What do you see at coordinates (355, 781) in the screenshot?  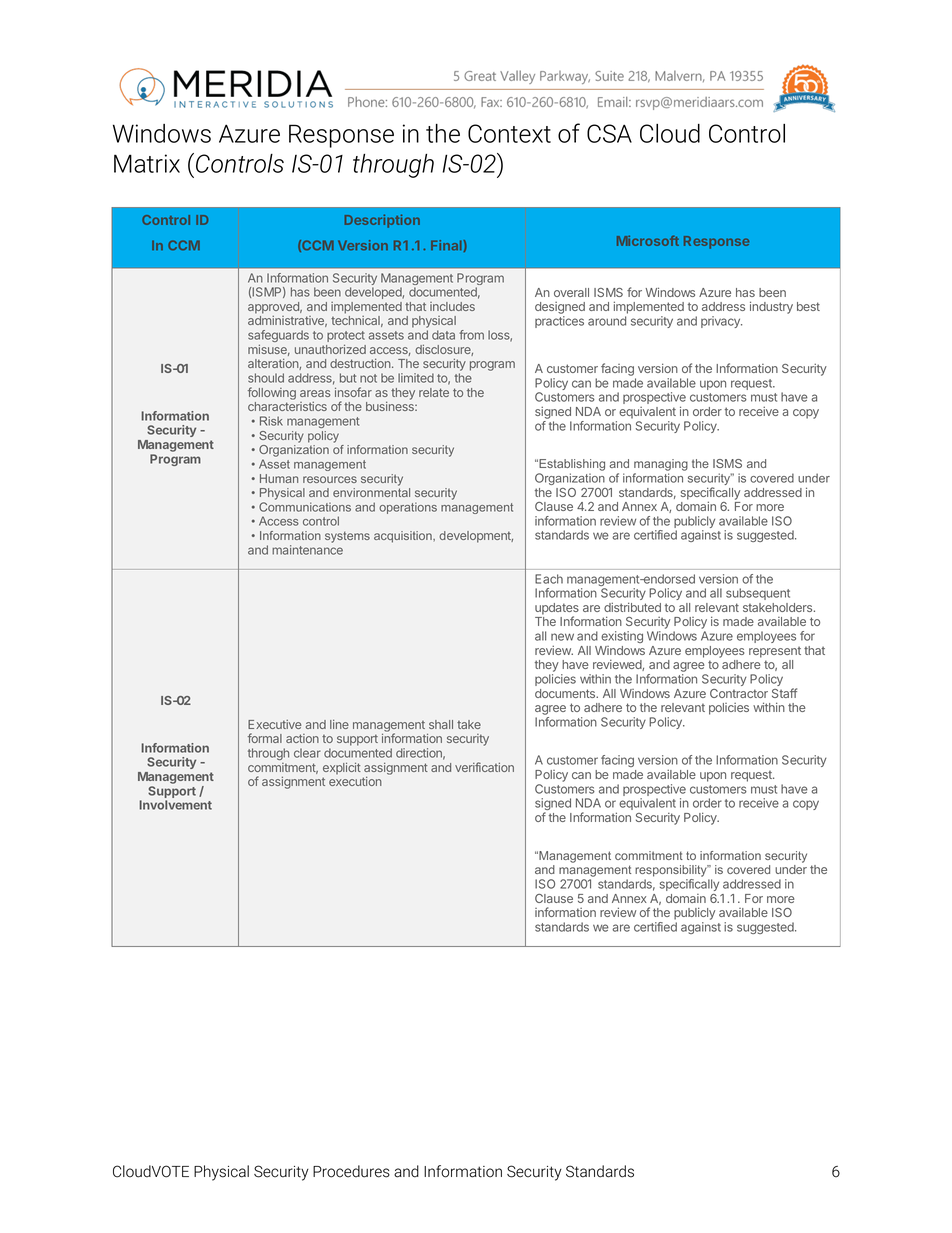 I see `execution` at bounding box center [355, 781].
